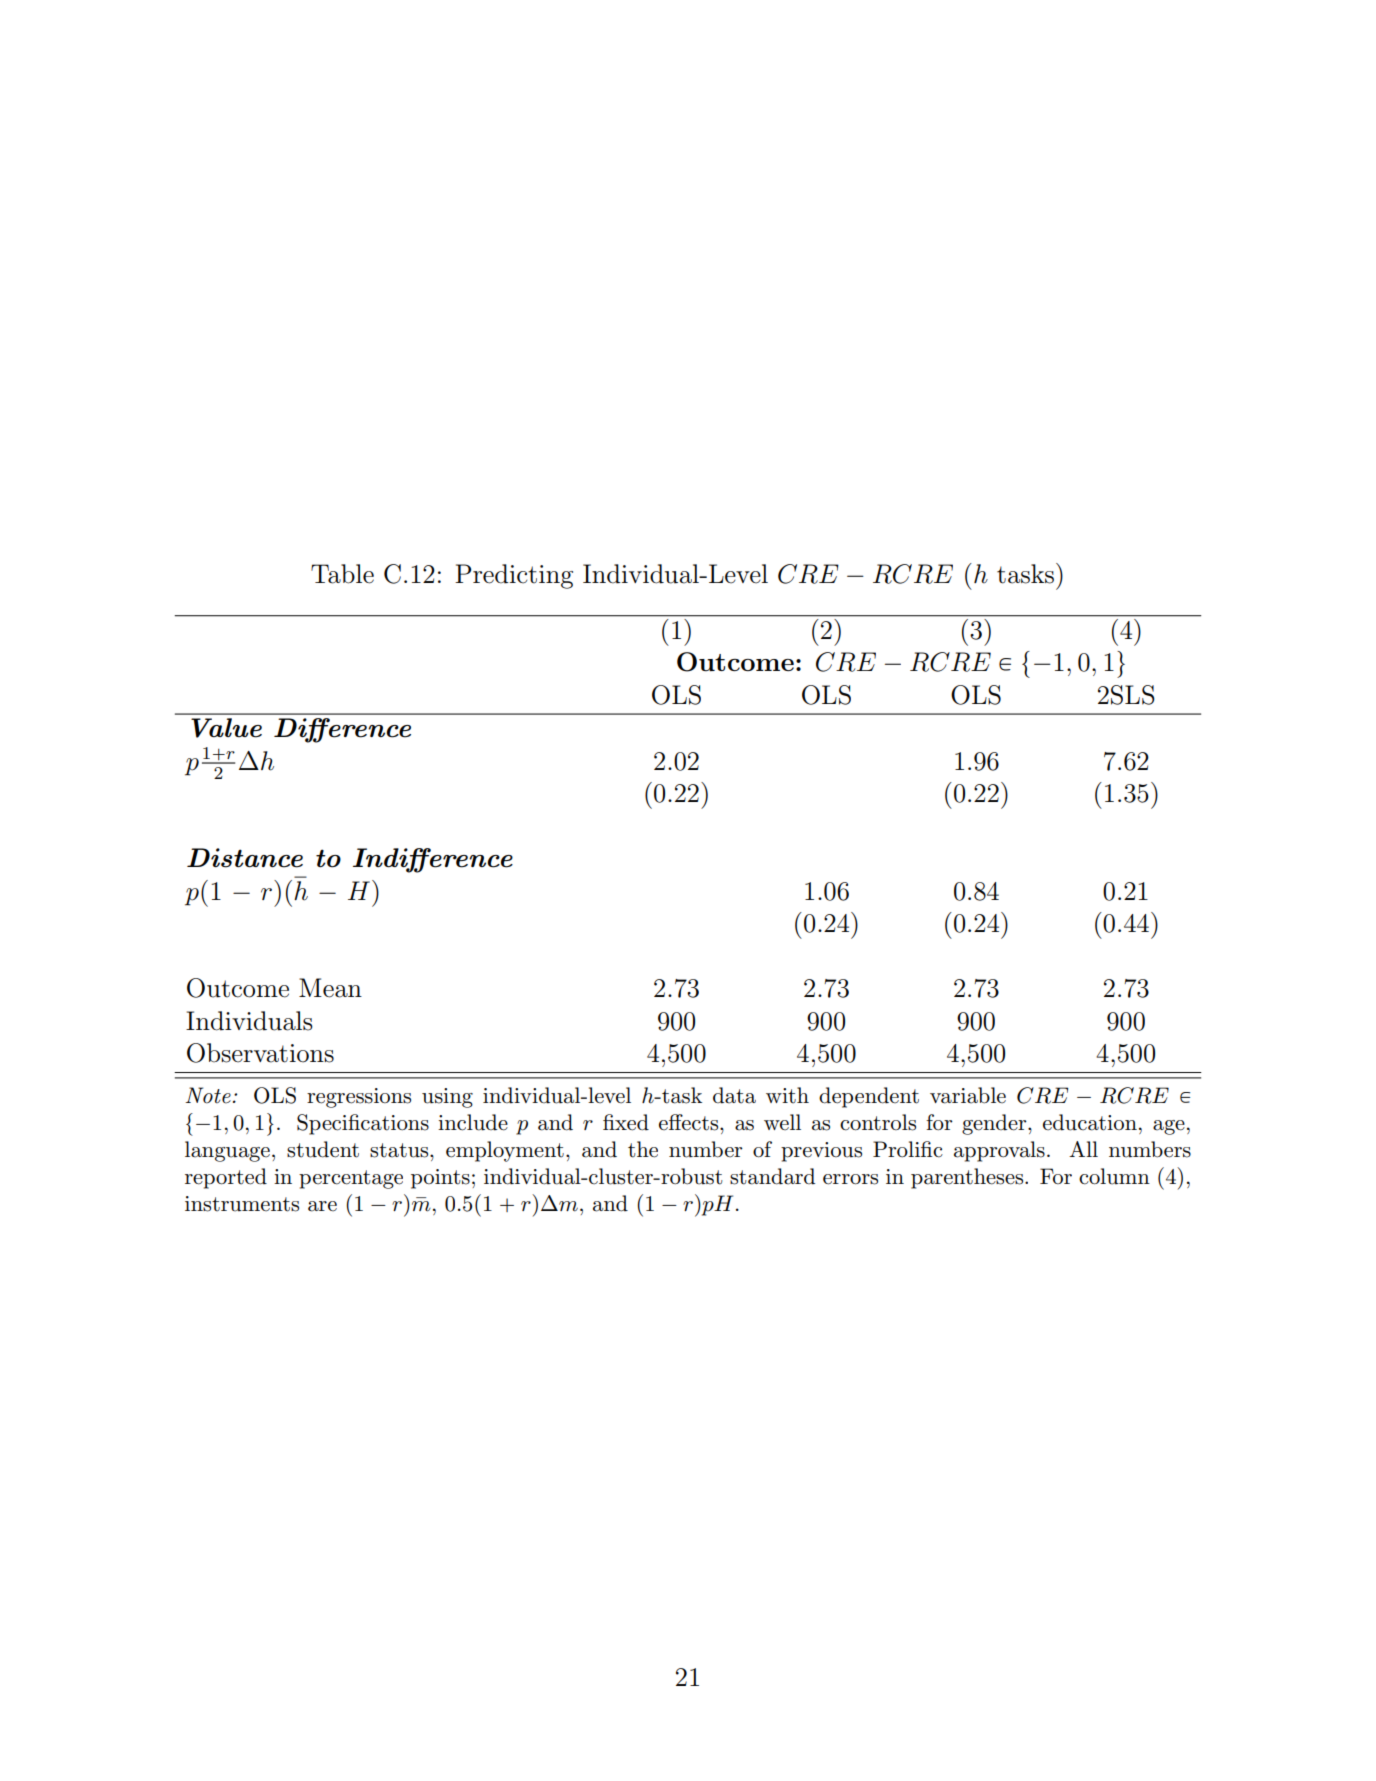 The width and height of the document is (1376, 1781). What do you see at coordinates (260, 1053) in the document?
I see `Observations` at bounding box center [260, 1053].
